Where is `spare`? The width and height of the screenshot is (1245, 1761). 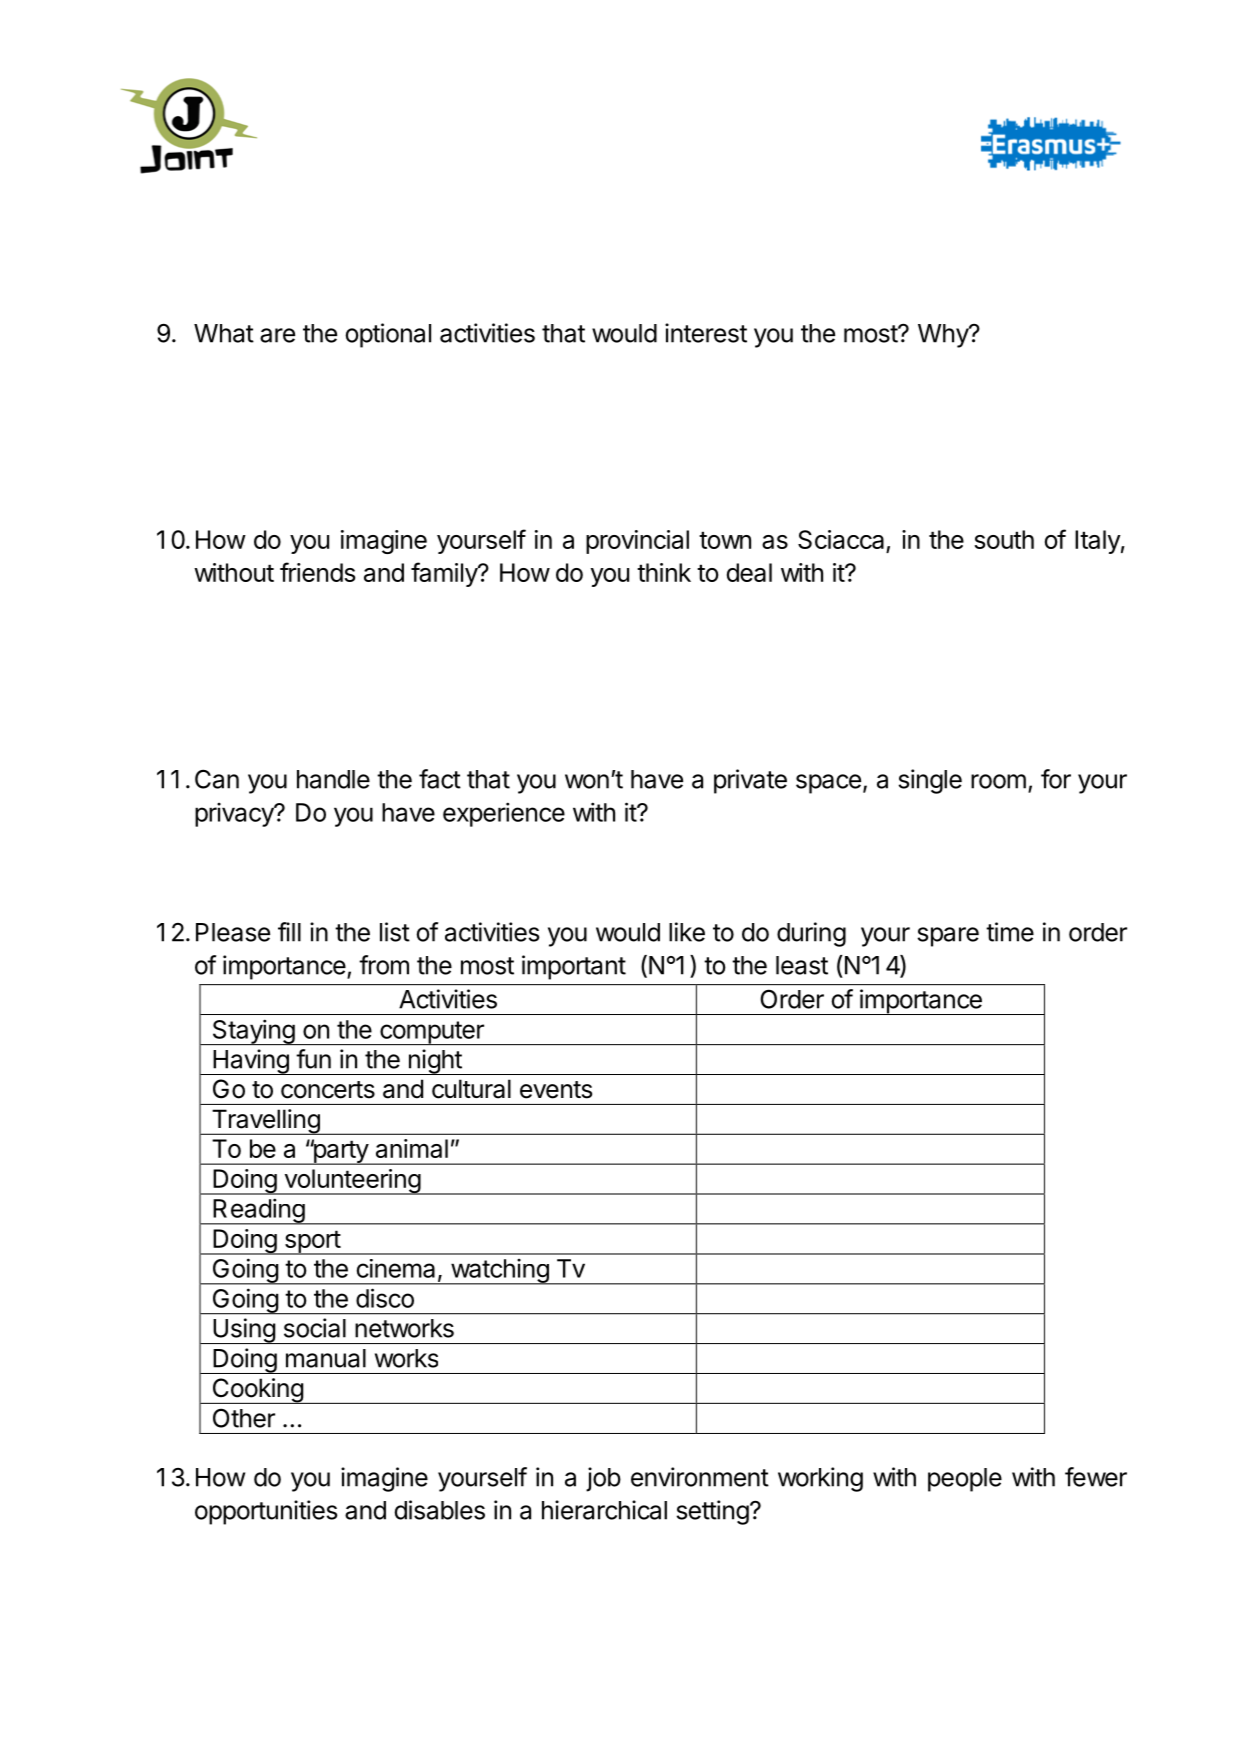
spare is located at coordinates (948, 937).
